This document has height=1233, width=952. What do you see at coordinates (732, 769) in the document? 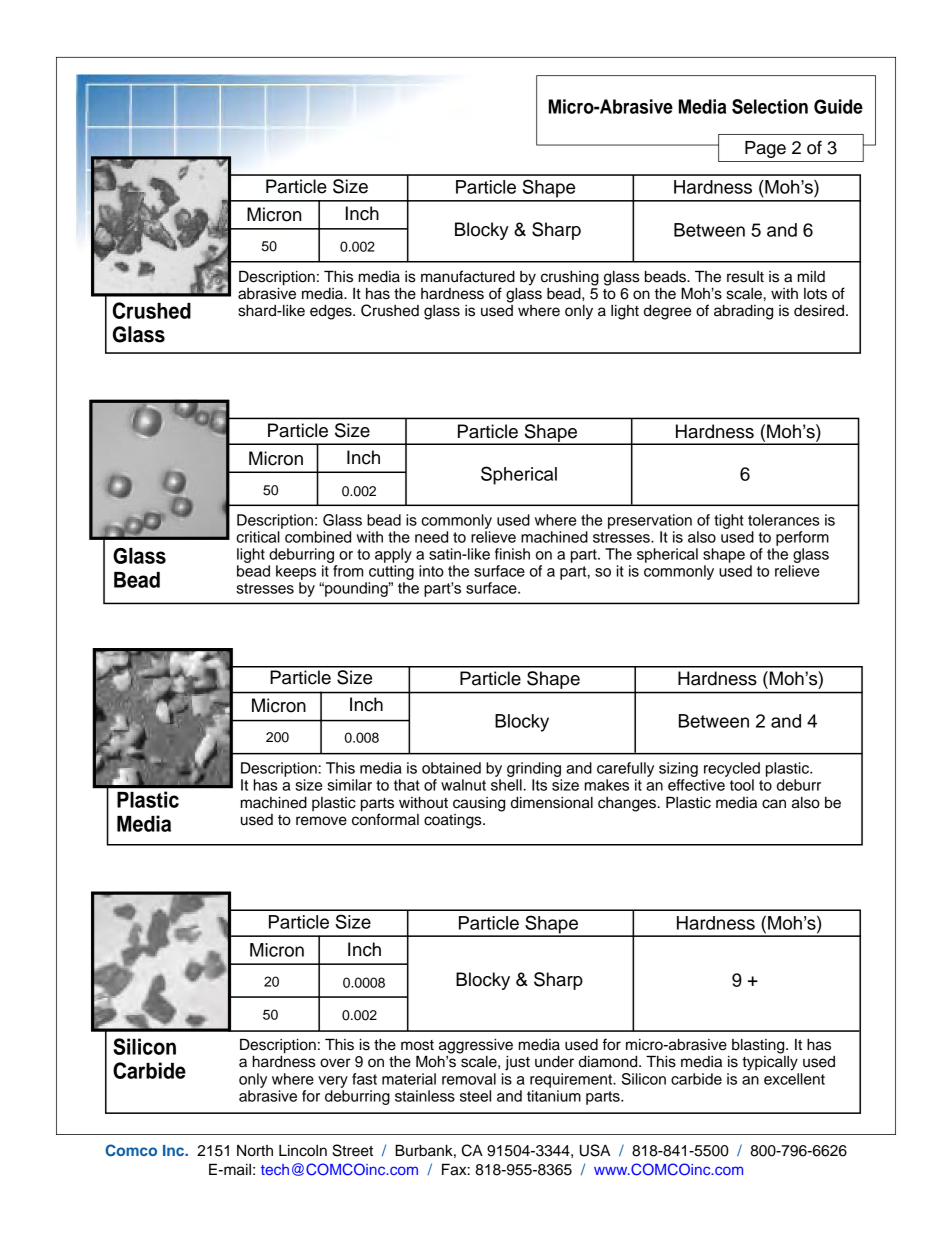
I see `recycled` at bounding box center [732, 769].
